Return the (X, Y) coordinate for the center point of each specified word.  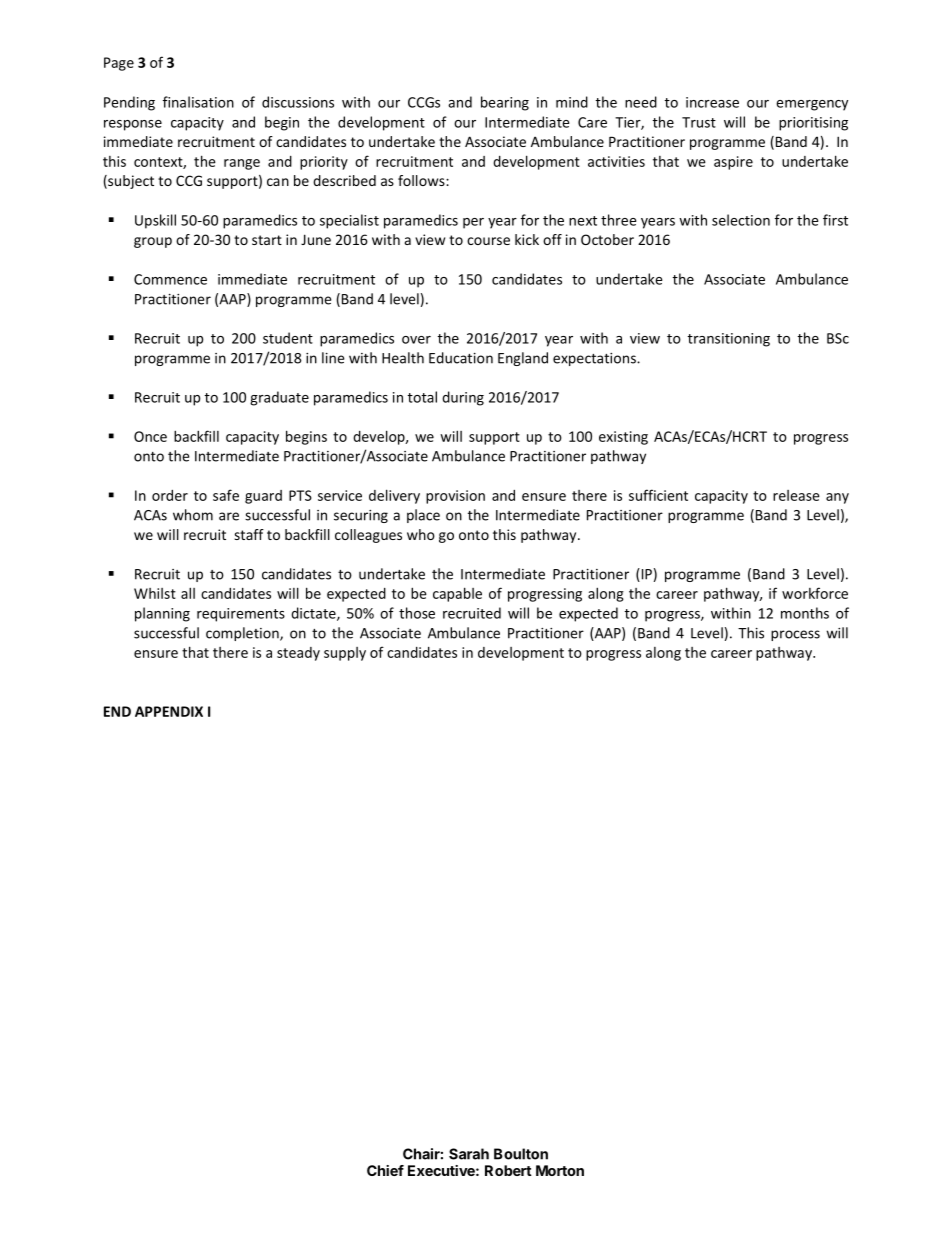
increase (712, 102)
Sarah (469, 1154)
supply (345, 654)
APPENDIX (169, 711)
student (288, 338)
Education (461, 358)
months (805, 613)
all (188, 593)
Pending (129, 103)
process (795, 635)
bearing (505, 103)
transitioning (728, 340)
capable (457, 594)
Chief (385, 1170)
